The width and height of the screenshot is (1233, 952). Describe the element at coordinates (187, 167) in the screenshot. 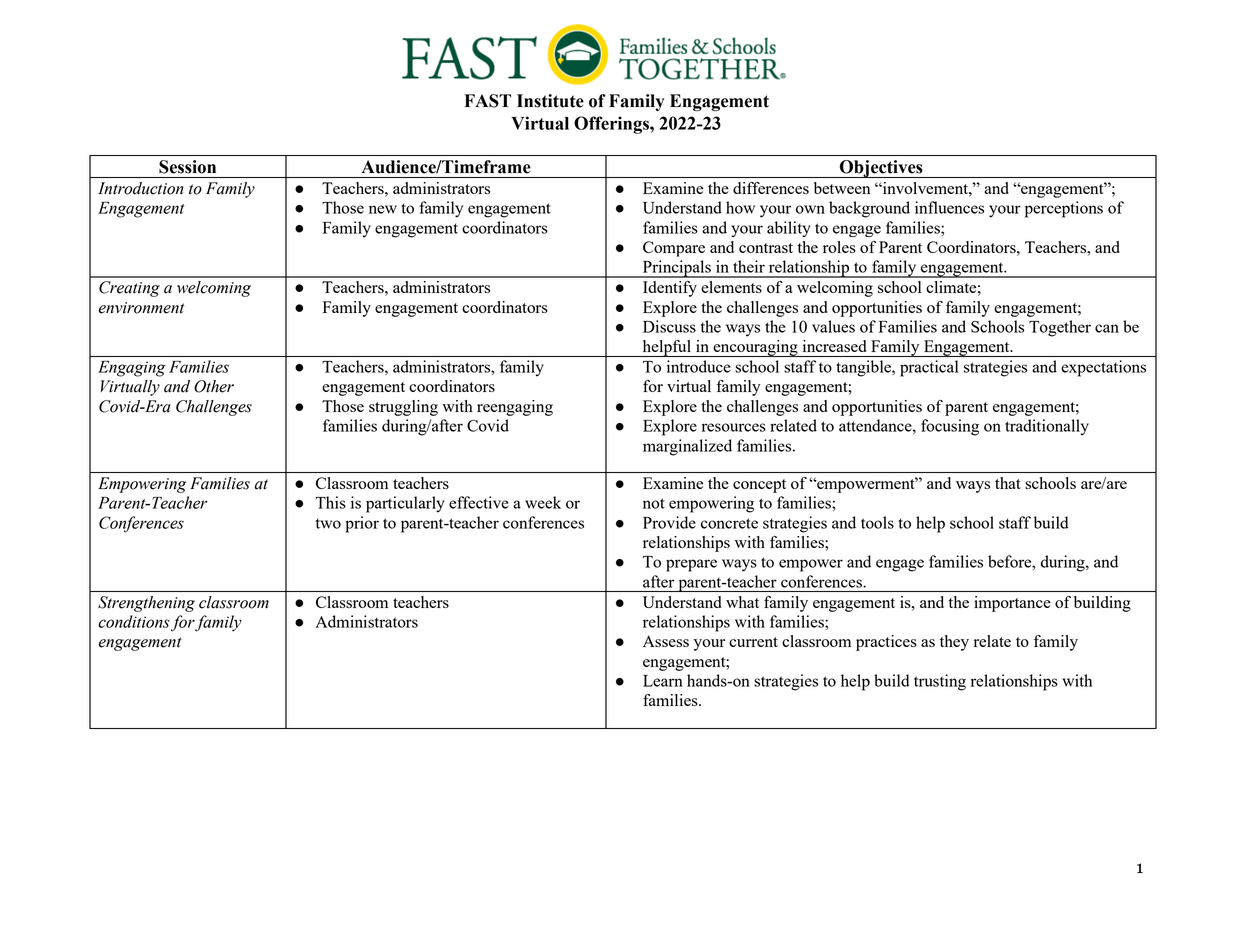

I see `Session` at that location.
